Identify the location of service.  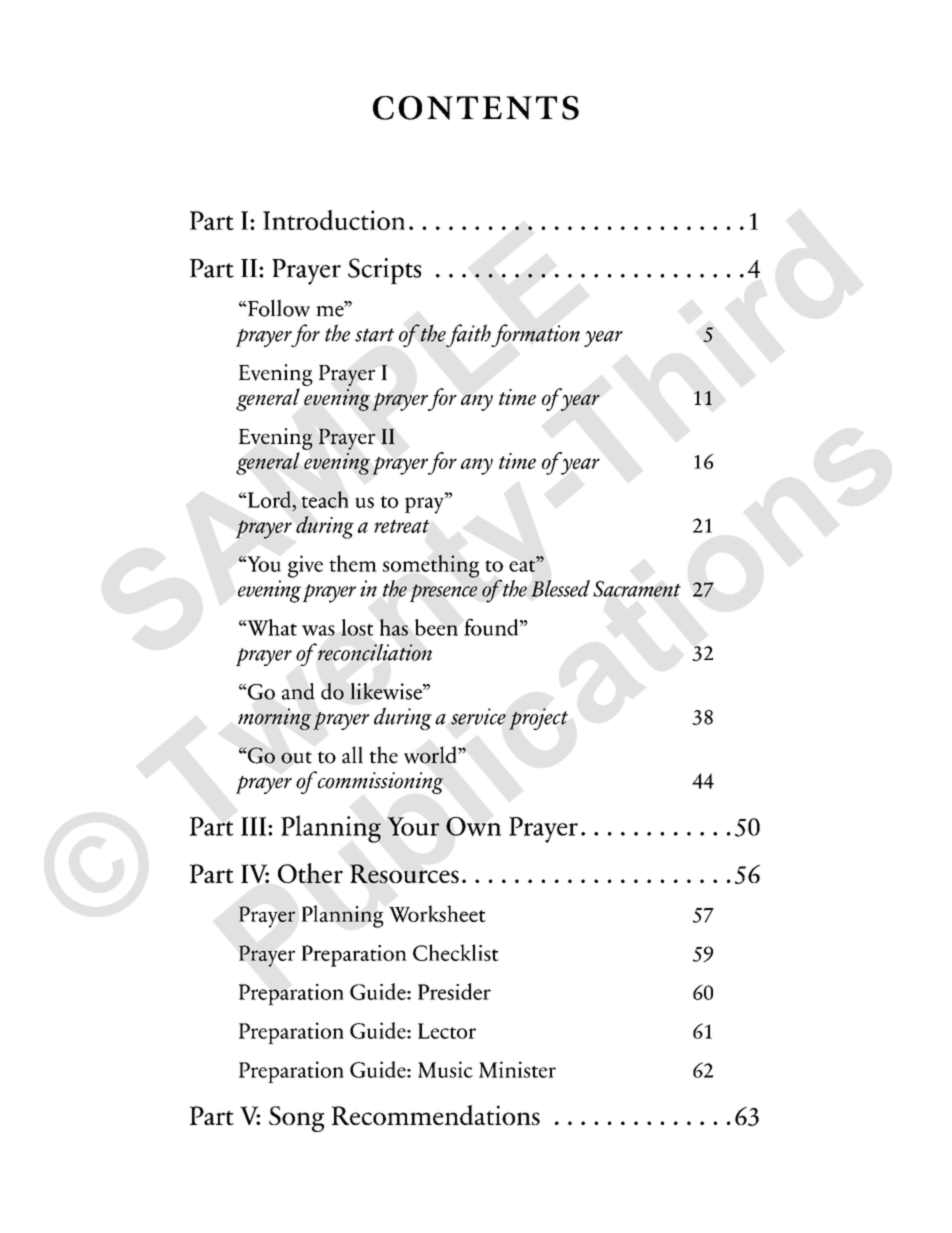
(478, 716).
